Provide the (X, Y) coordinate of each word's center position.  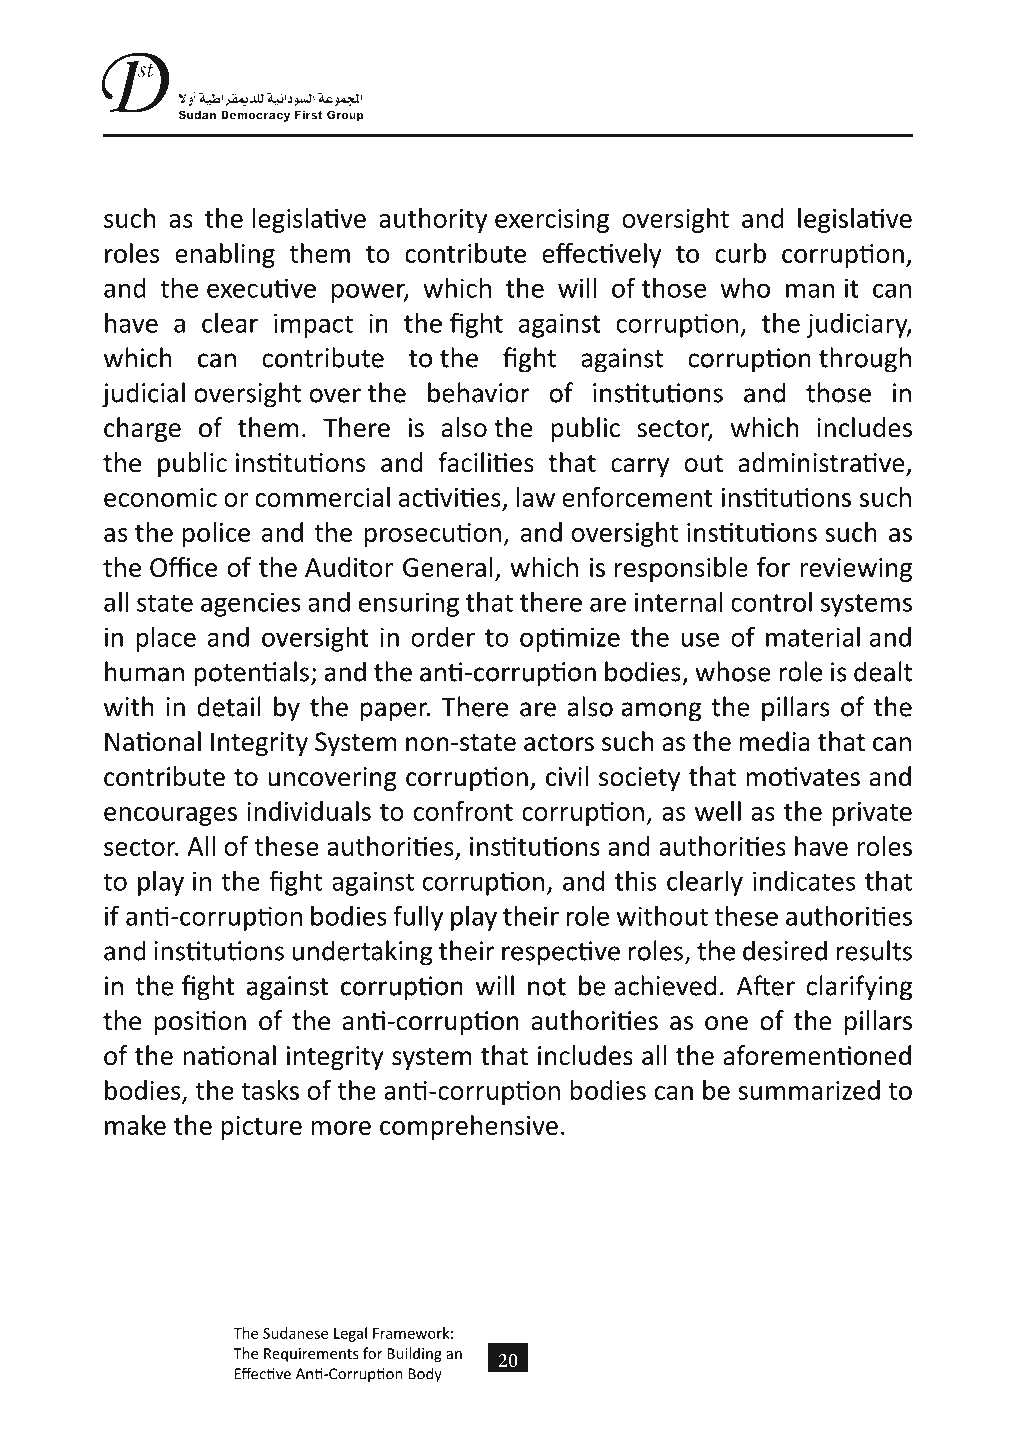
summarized (809, 1090)
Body (425, 1374)
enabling (225, 255)
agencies (251, 604)
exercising (552, 221)
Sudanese (295, 1333)
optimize (570, 639)
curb (740, 253)
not (547, 987)
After (766, 985)
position (200, 1023)
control (771, 601)
